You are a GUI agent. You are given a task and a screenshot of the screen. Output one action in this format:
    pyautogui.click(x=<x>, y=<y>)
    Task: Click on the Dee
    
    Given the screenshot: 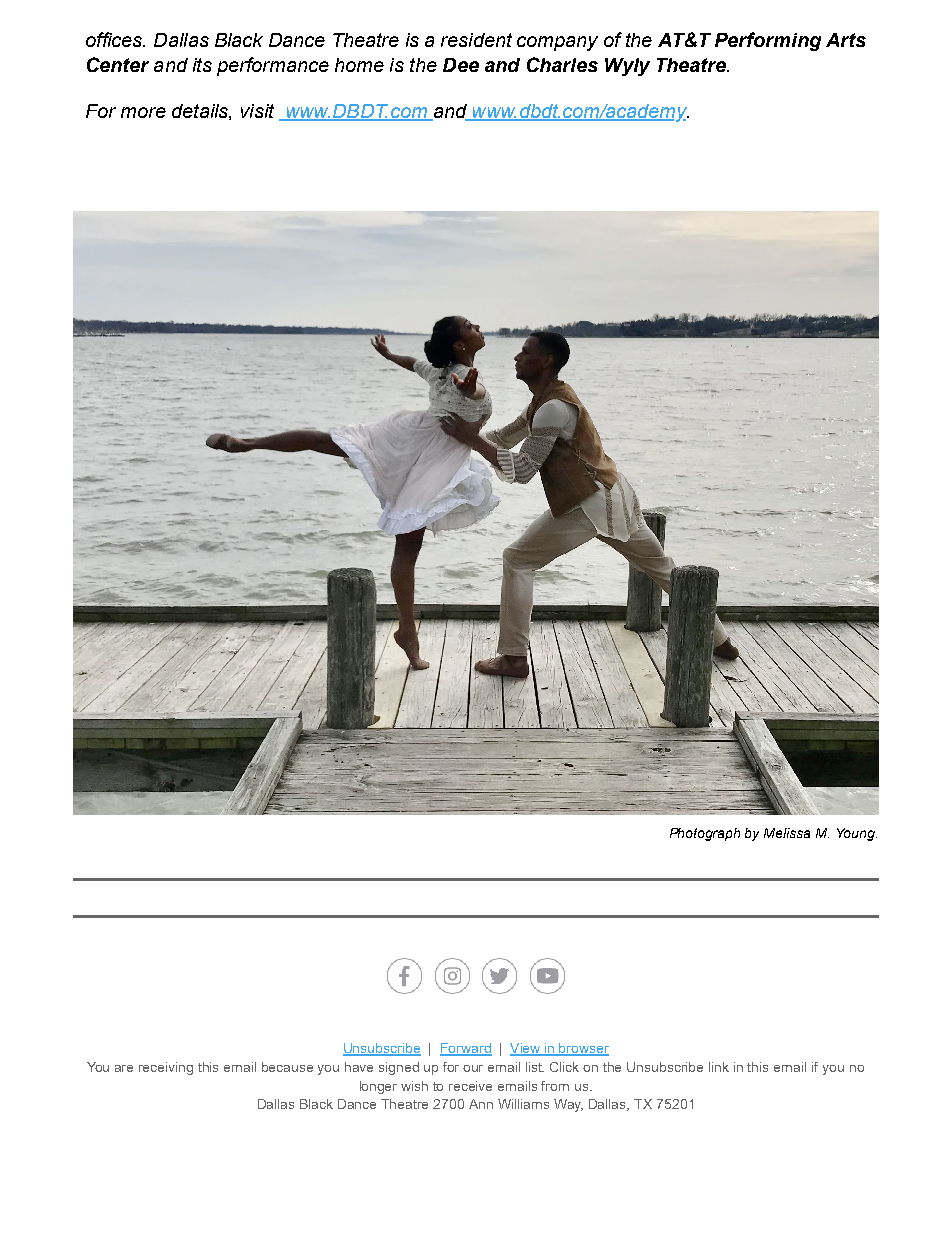 What is the action you would take?
    pyautogui.click(x=461, y=65)
